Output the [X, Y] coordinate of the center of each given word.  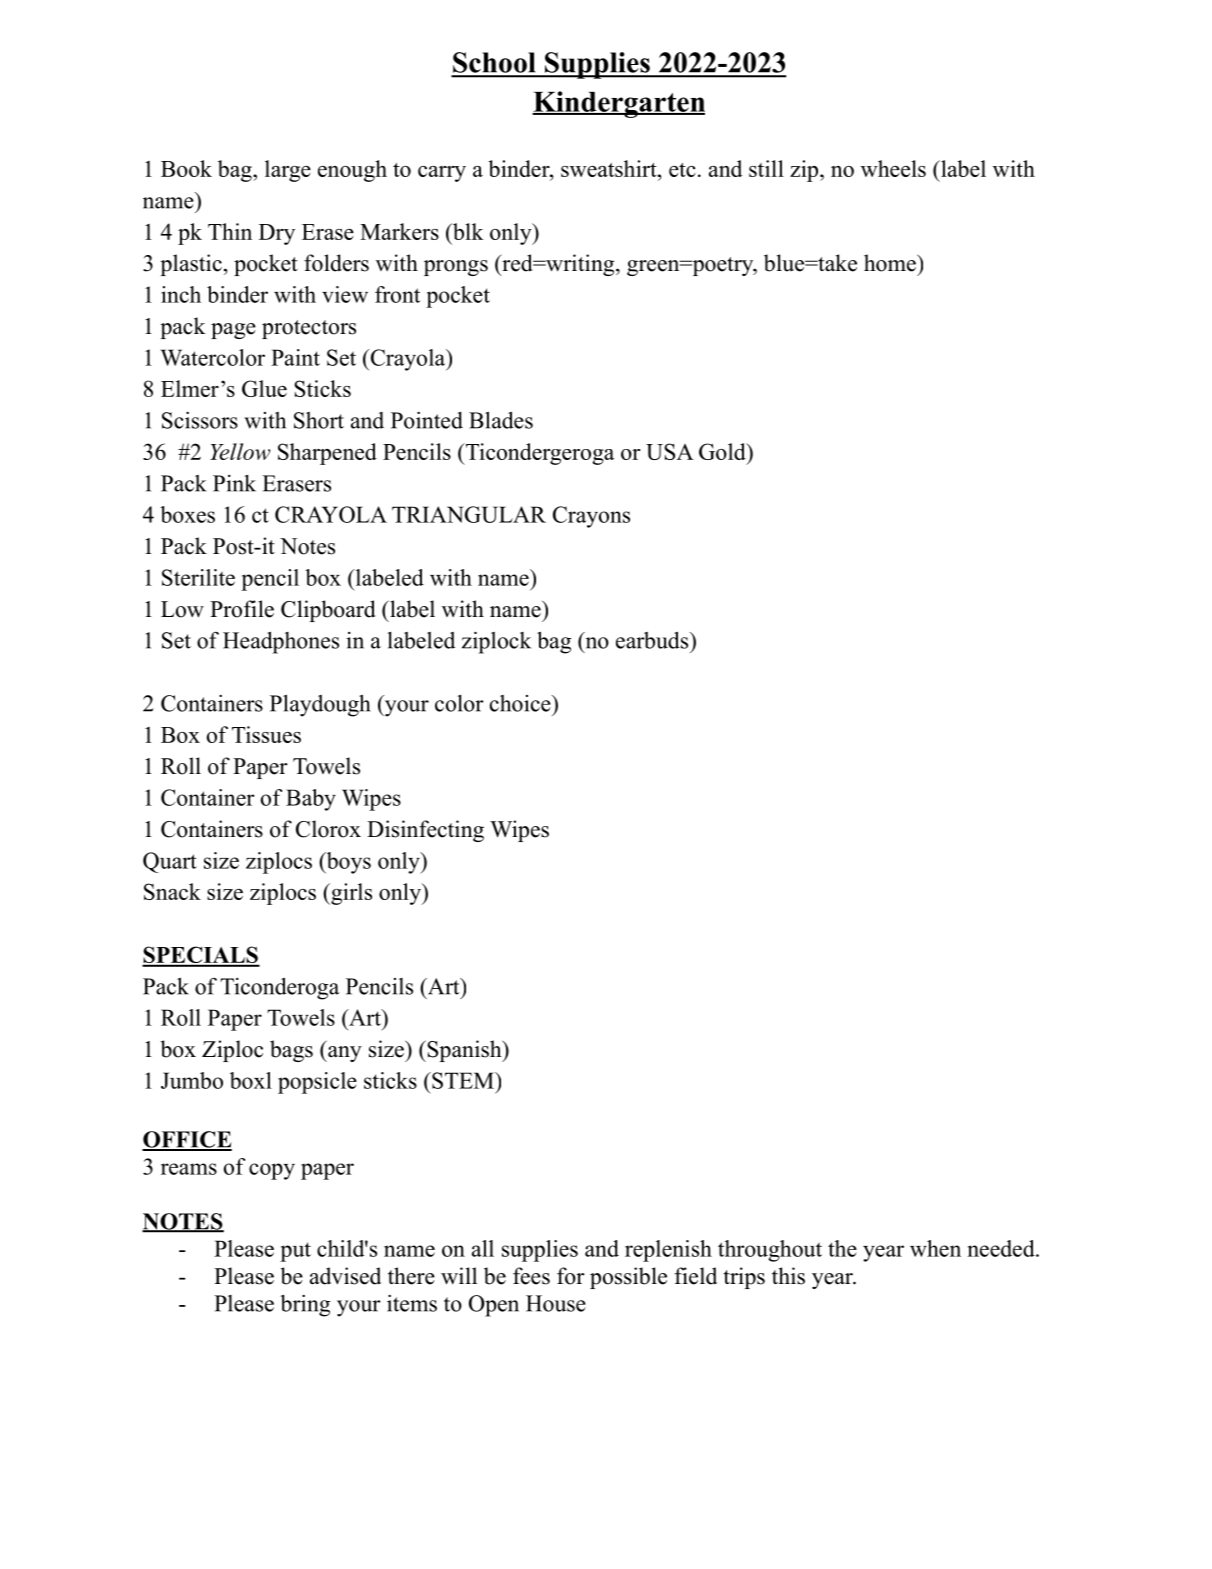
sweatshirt [610, 168]
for [571, 1276]
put [295, 1252]
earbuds [653, 640]
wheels [893, 168]
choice [521, 703]
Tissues [266, 734]
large [288, 171]
